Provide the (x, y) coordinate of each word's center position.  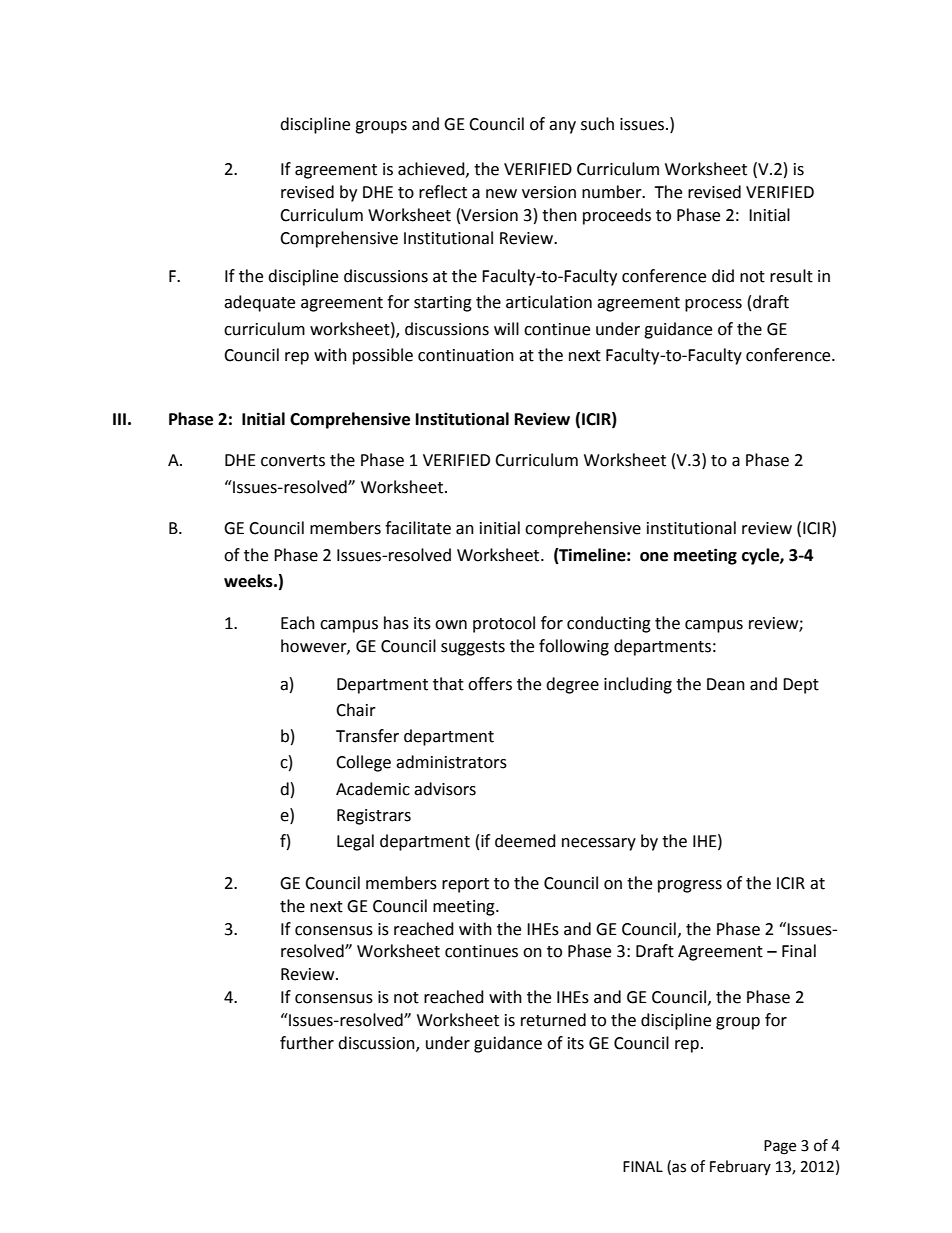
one (654, 557)
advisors (445, 789)
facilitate (418, 528)
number (613, 192)
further (307, 1043)
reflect (443, 192)
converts (293, 461)
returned (553, 1020)
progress (690, 886)
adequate (259, 303)
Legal (355, 842)
